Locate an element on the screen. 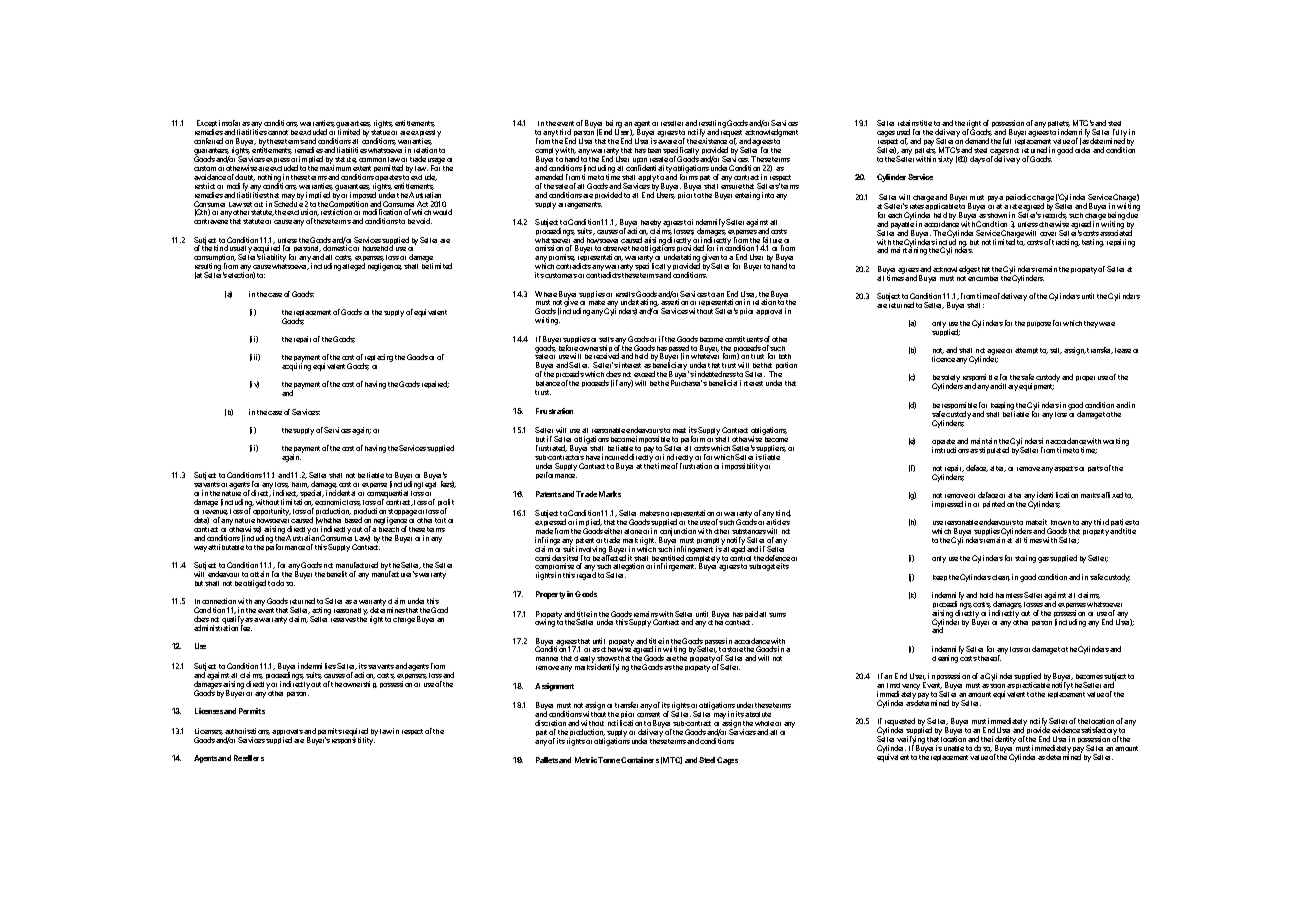  impossible is located at coordinates (653, 441).
